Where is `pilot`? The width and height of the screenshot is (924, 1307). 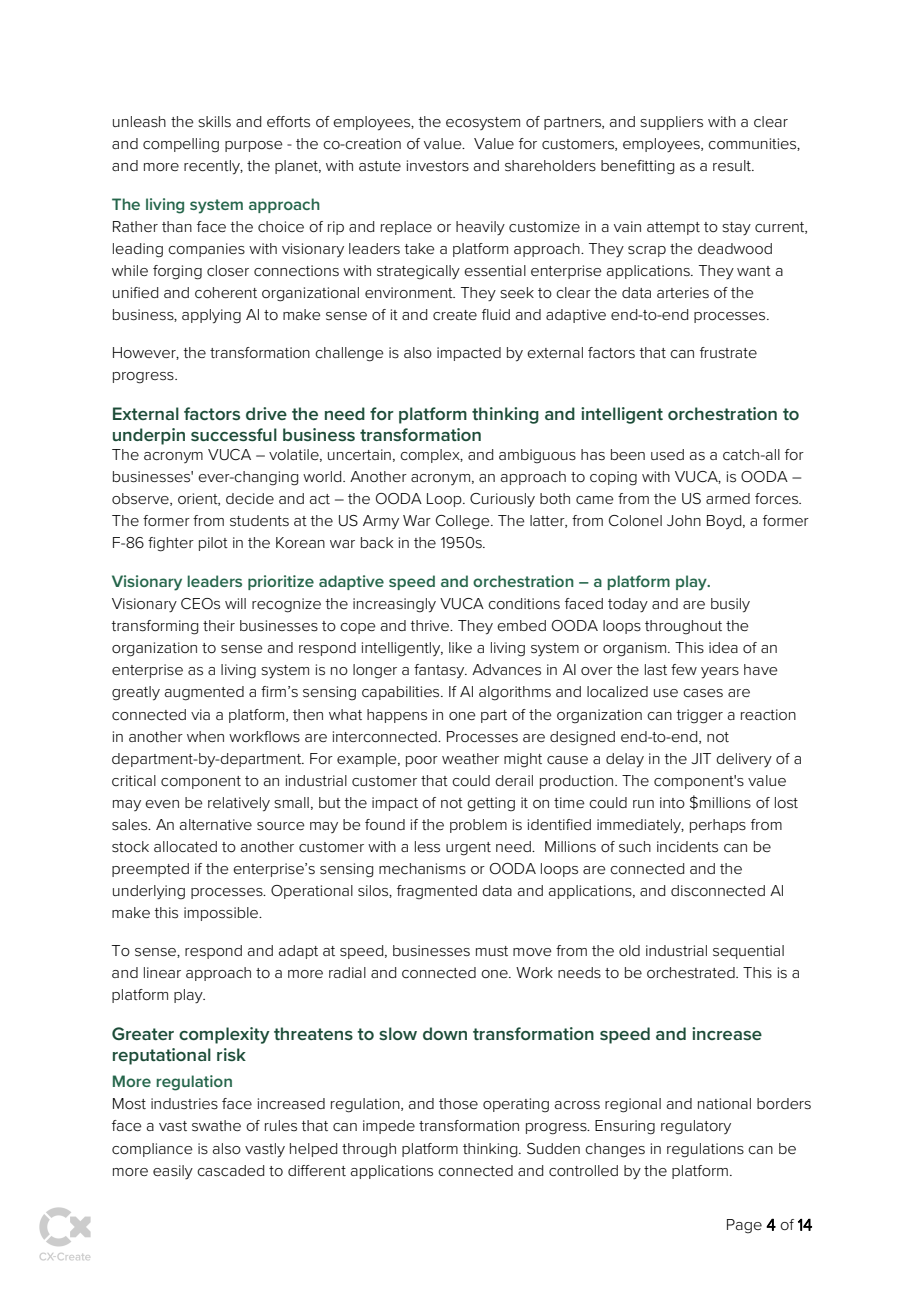
pilot is located at coordinates (213, 544).
